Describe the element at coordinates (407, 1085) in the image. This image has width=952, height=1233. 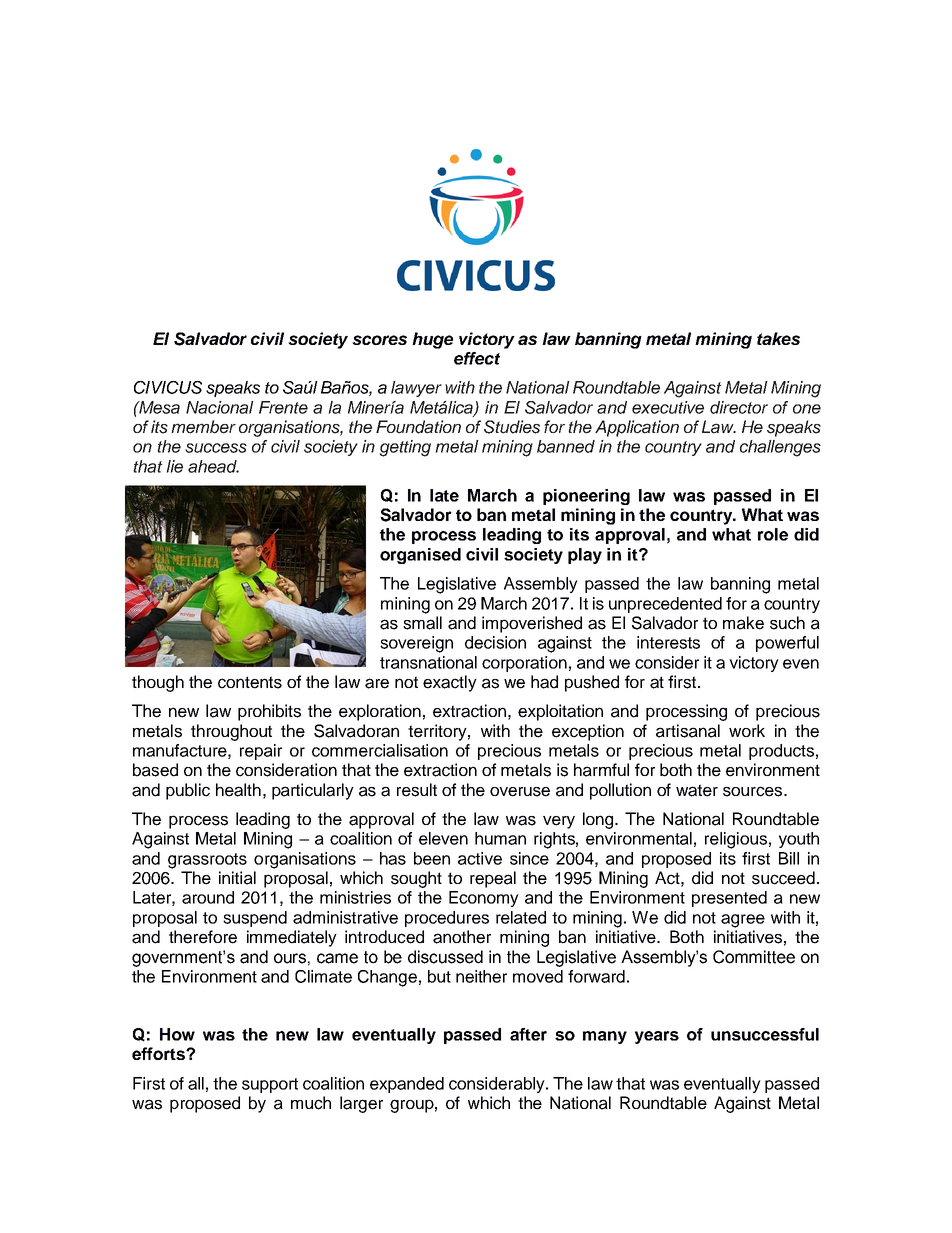
I see `expanded` at that location.
